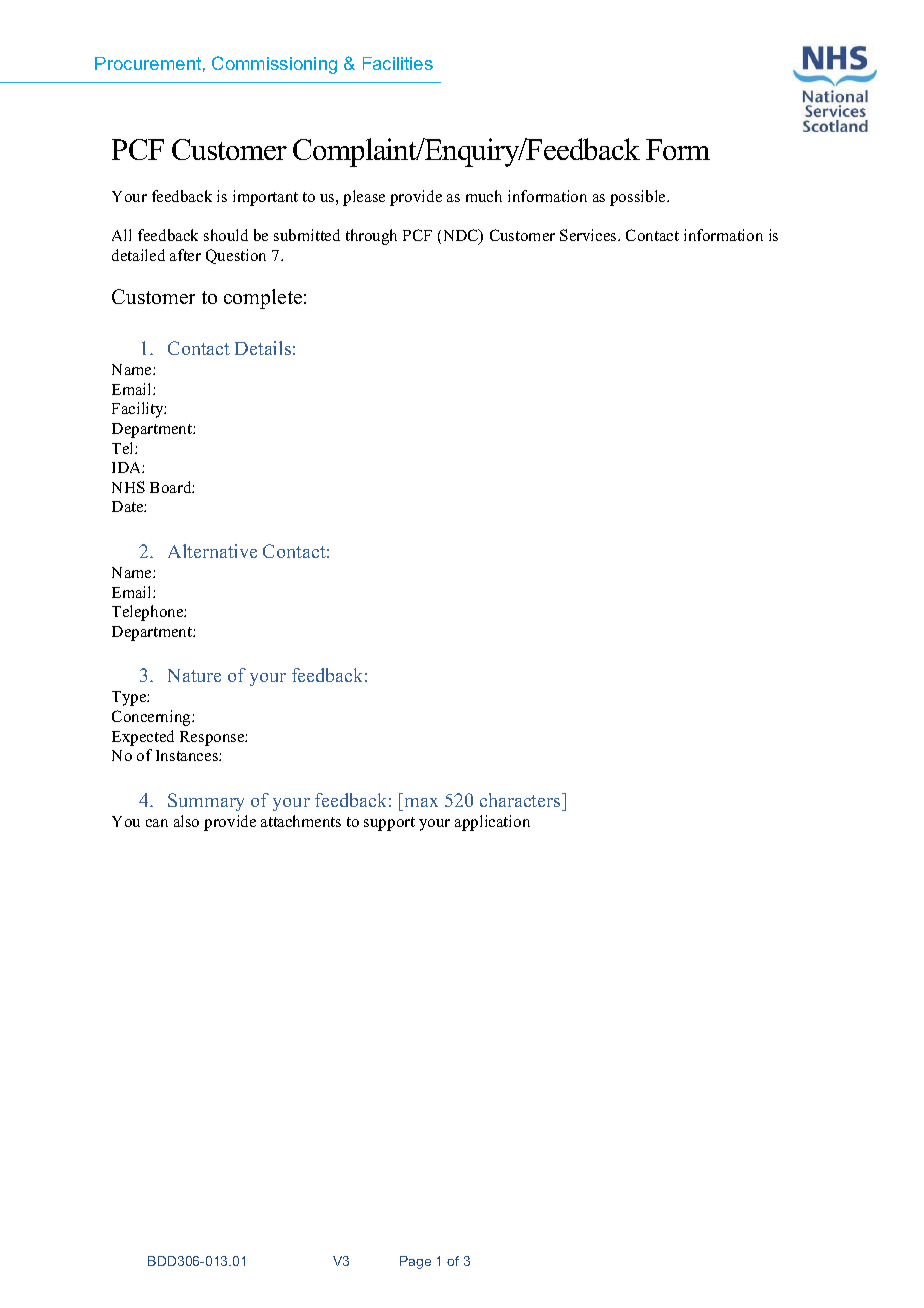  Describe the element at coordinates (301, 821) in the document. I see `attachments` at that location.
